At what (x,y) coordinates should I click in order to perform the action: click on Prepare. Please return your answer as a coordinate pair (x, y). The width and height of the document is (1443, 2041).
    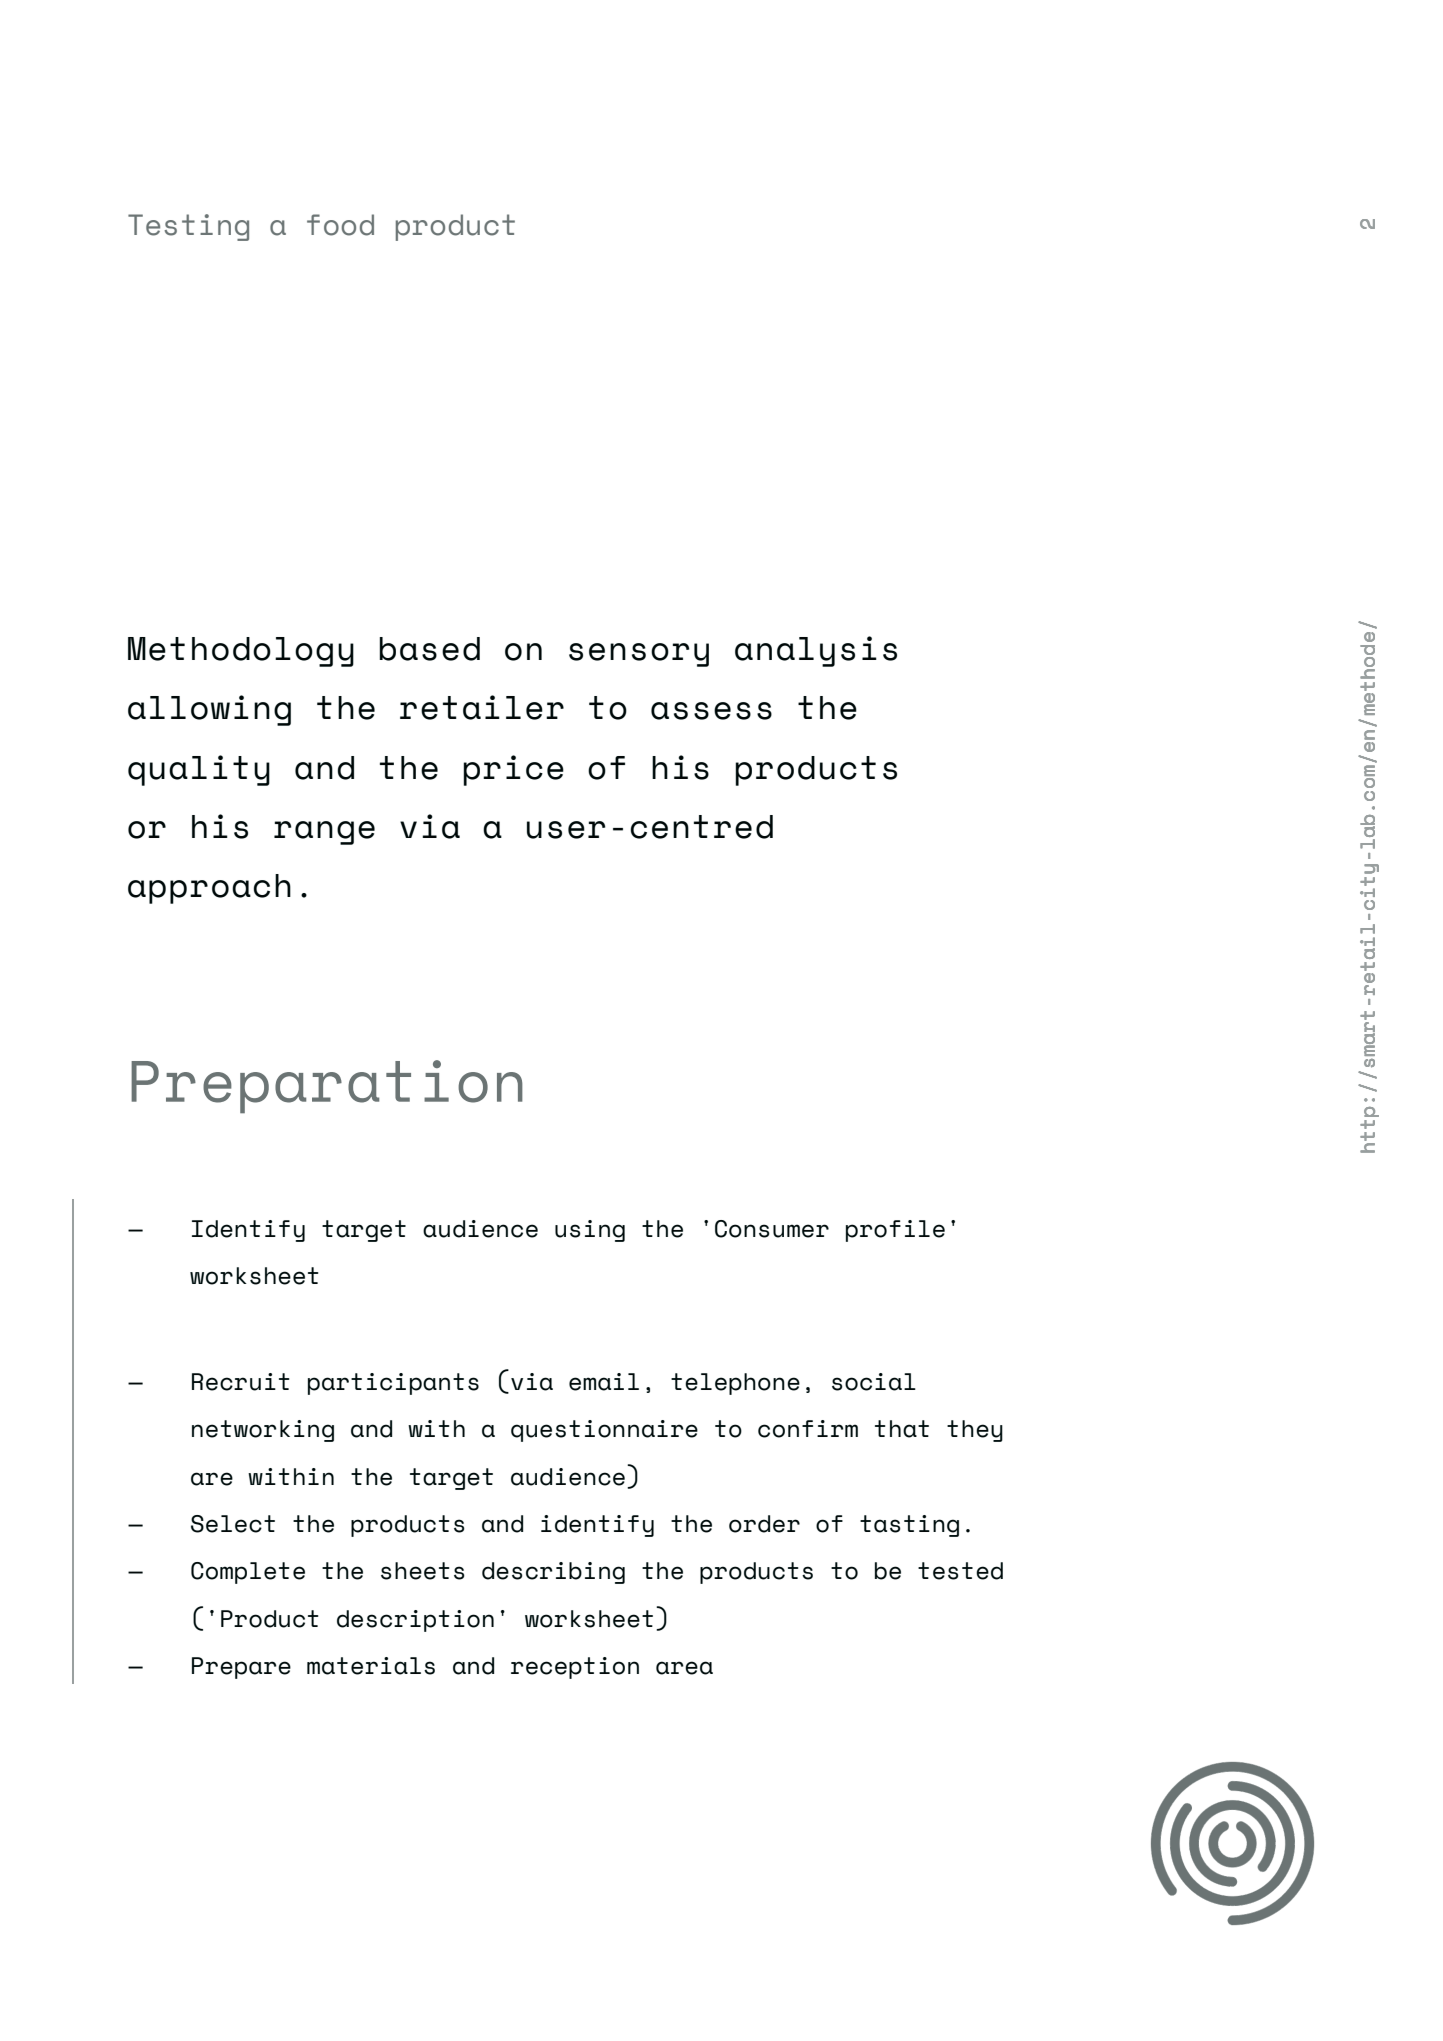
    Looking at the image, I should click on (241, 1668).
